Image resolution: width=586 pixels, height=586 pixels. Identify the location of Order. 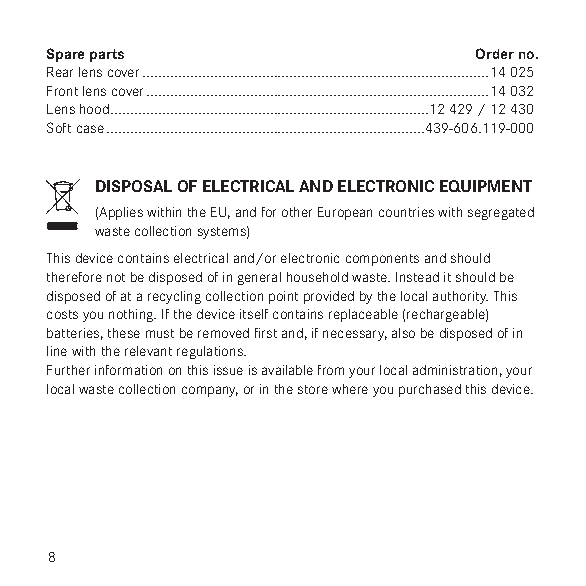
(495, 53).
